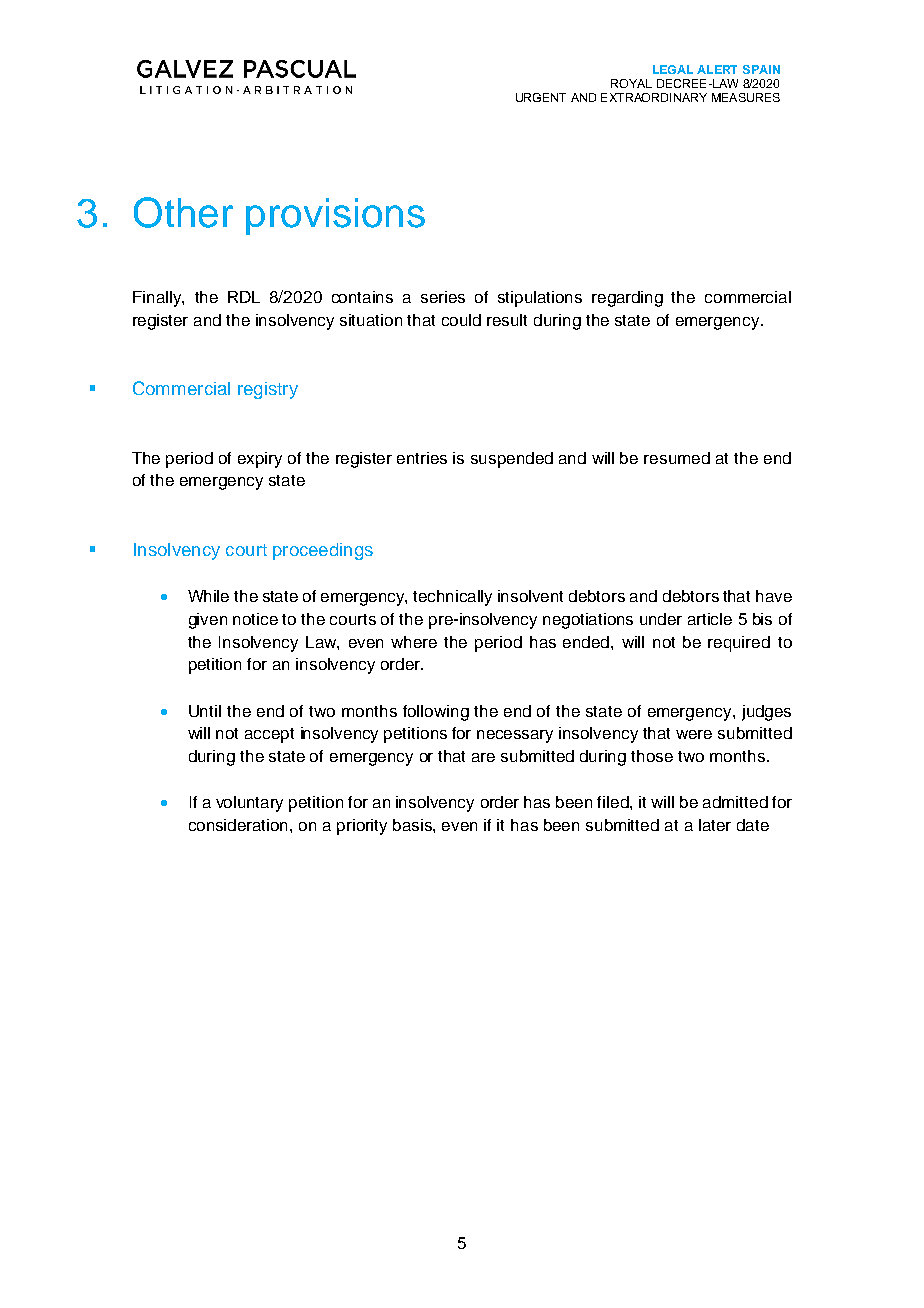  What do you see at coordinates (717, 69) in the page?
I see `ALERT` at bounding box center [717, 69].
